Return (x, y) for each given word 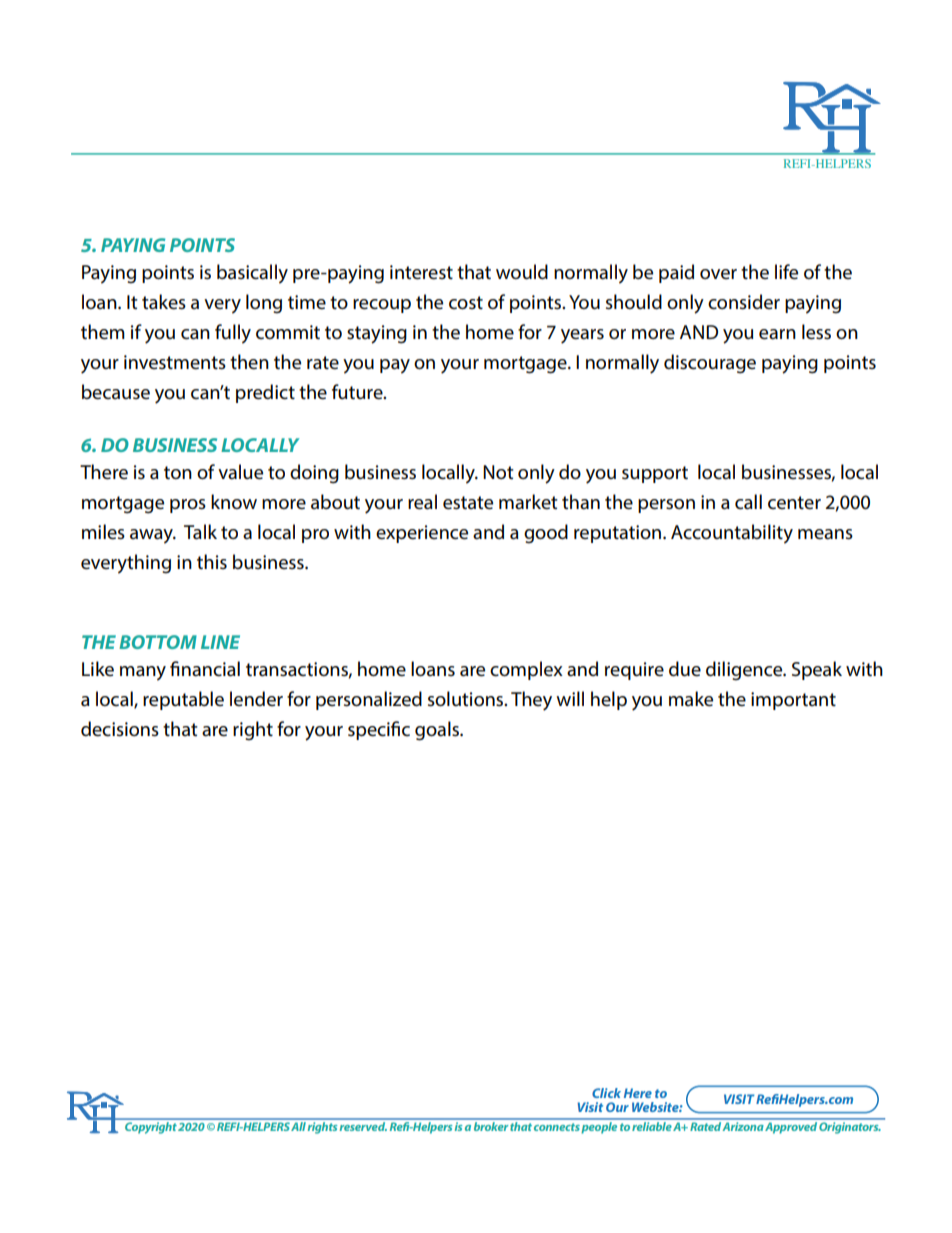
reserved (363, 1125)
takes (164, 302)
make (691, 699)
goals (438, 731)
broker (491, 1125)
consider (744, 302)
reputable (183, 700)
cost (466, 303)
